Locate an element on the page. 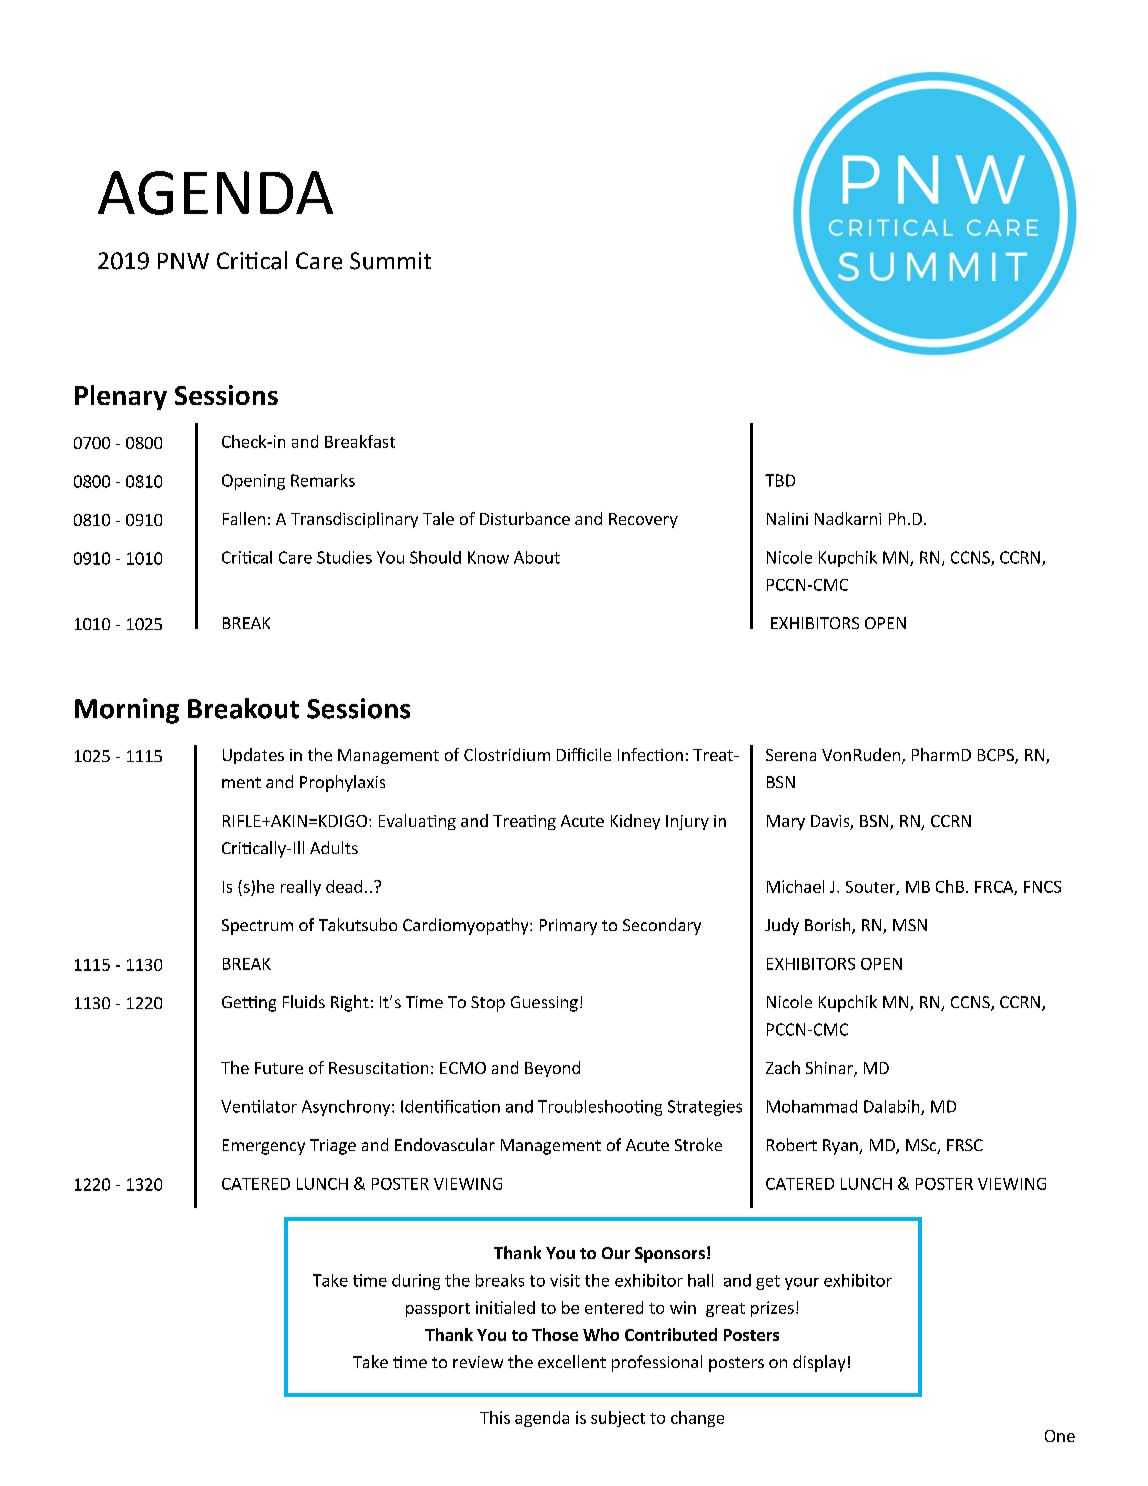  Guessing is located at coordinates (544, 1004).
